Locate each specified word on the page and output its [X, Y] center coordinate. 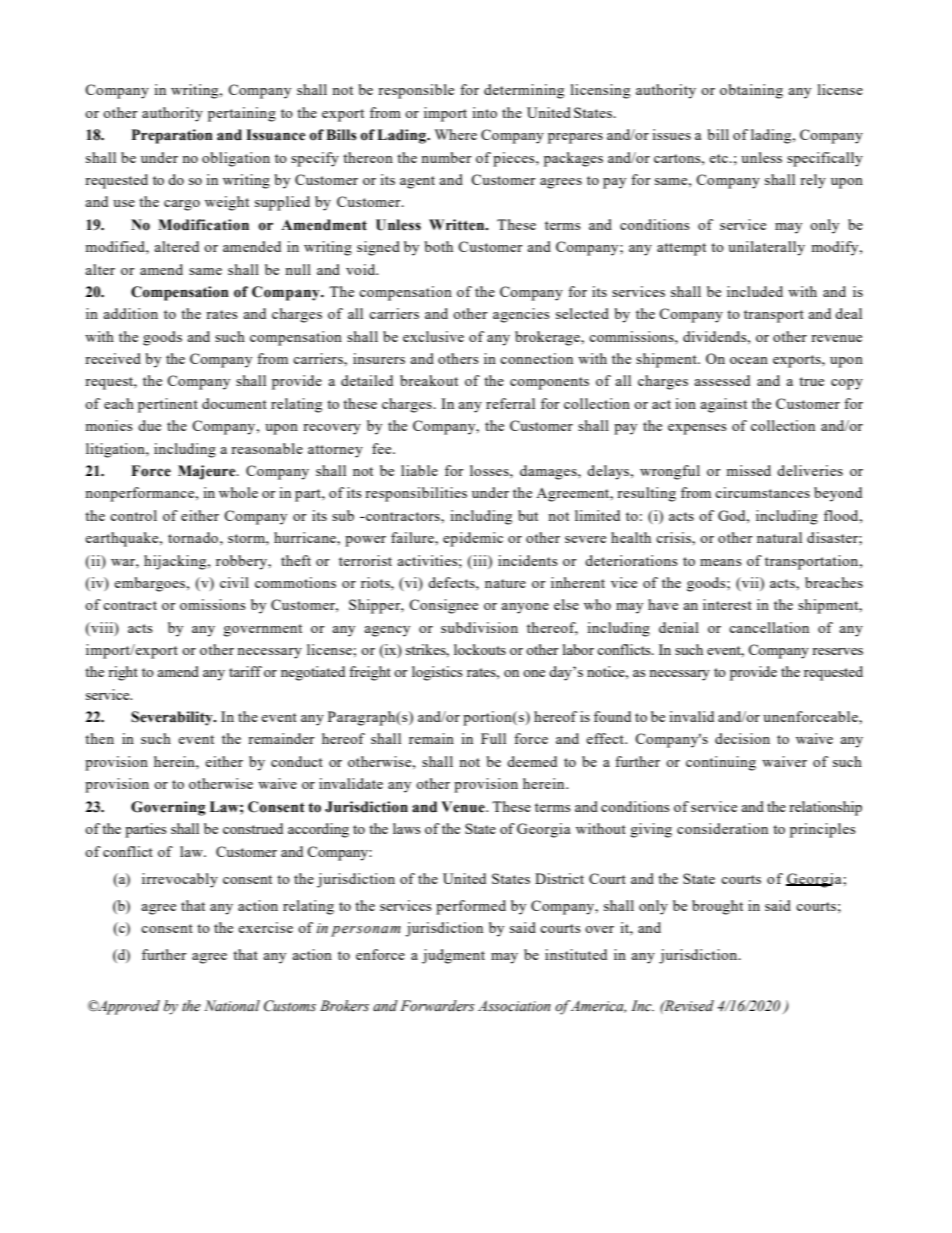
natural [779, 537]
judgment [453, 956]
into [484, 112]
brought [717, 907]
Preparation [172, 136]
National [232, 1006]
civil [234, 582]
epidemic [473, 539]
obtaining [751, 91]
